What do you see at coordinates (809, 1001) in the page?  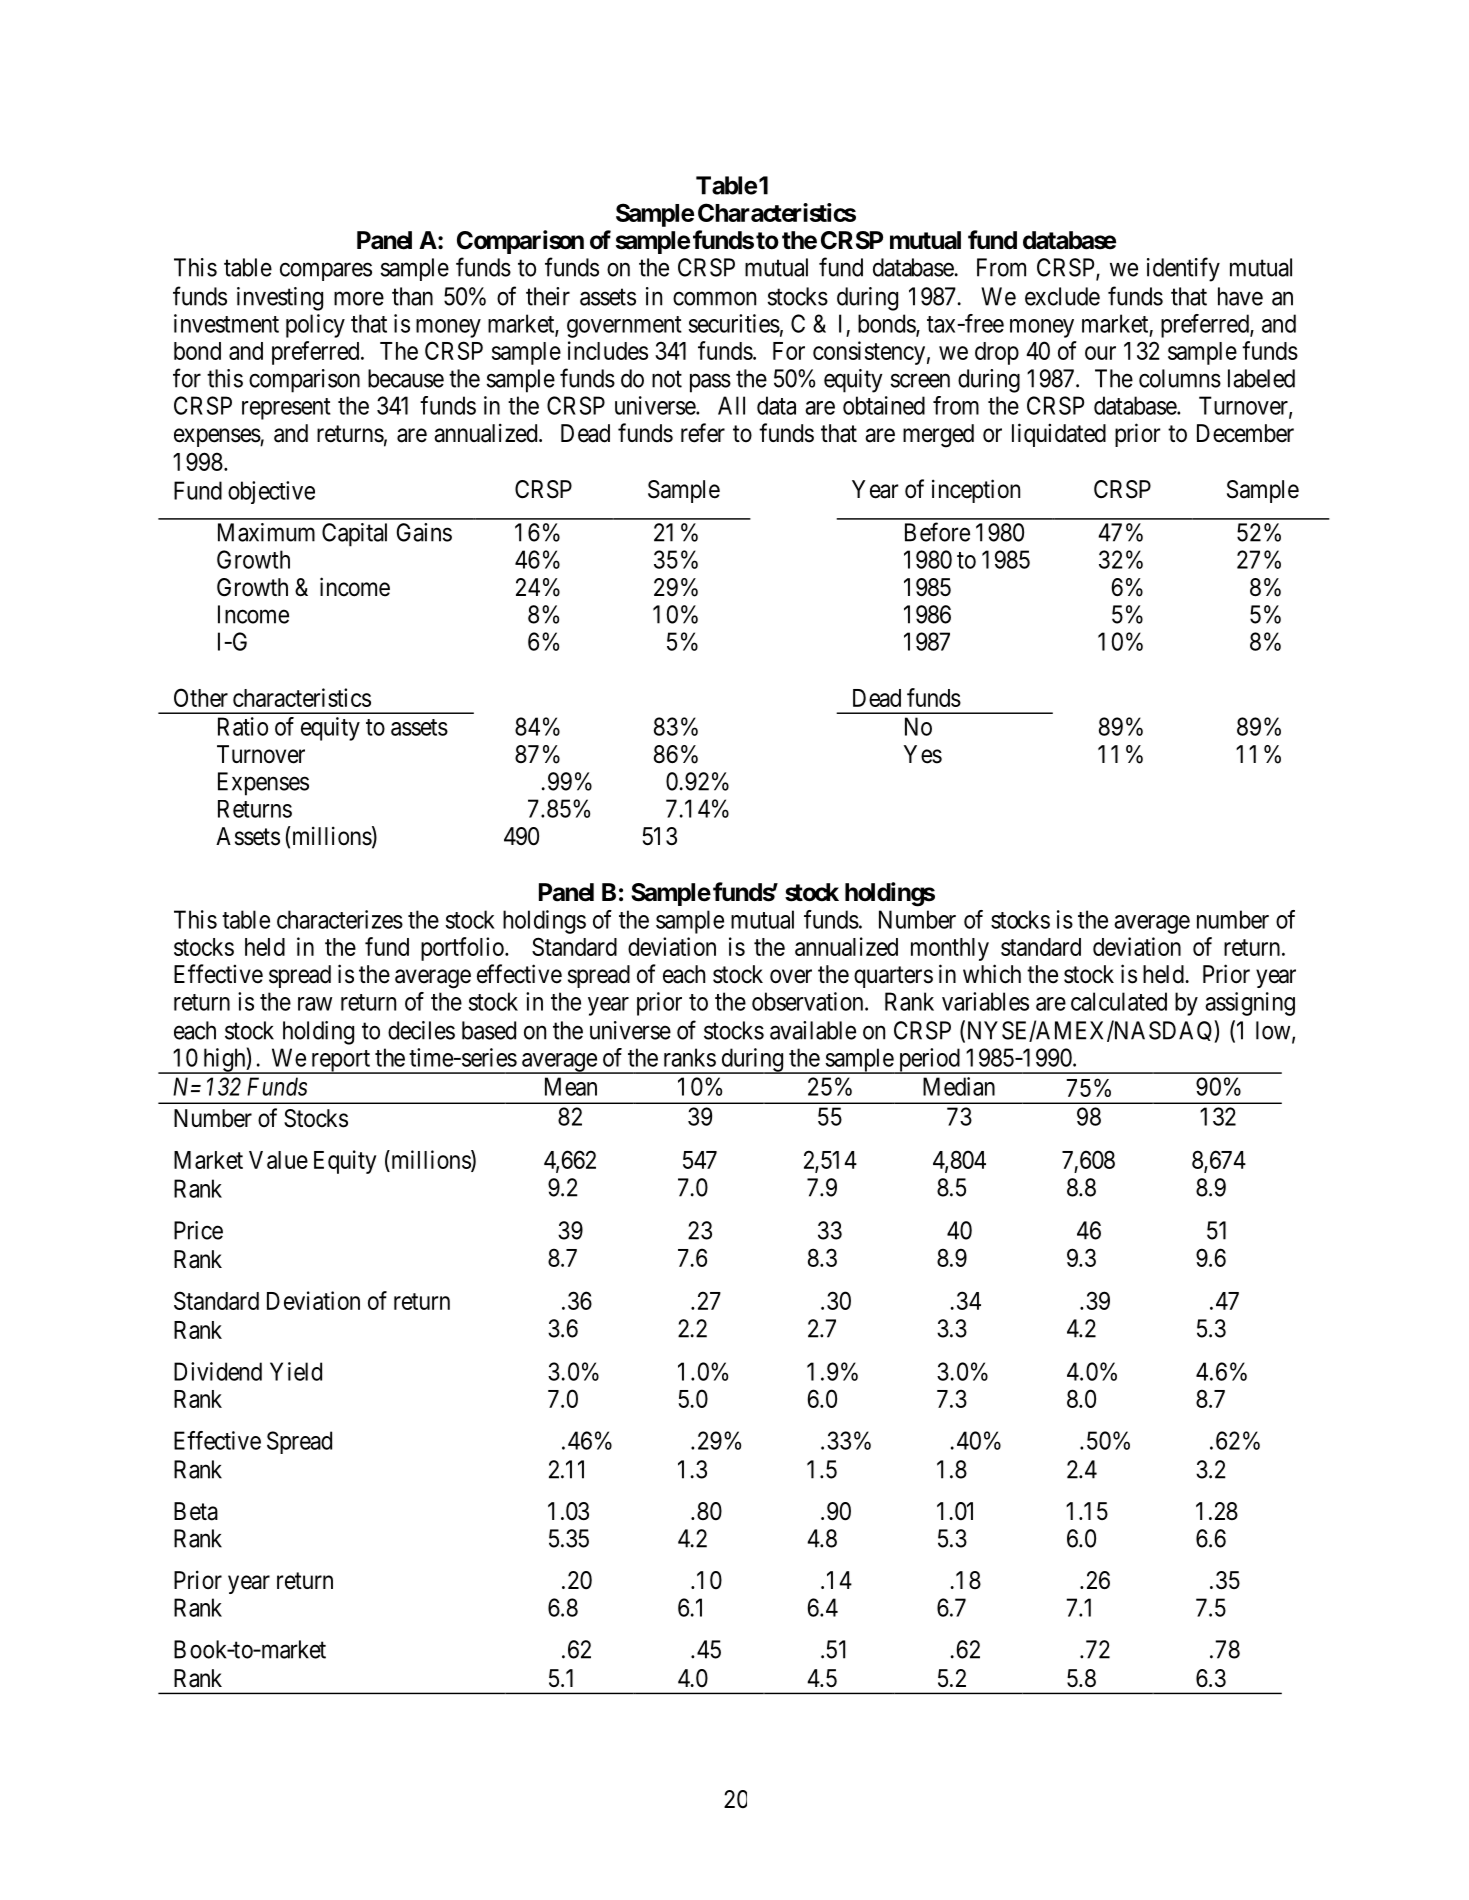 I see `observation` at bounding box center [809, 1001].
